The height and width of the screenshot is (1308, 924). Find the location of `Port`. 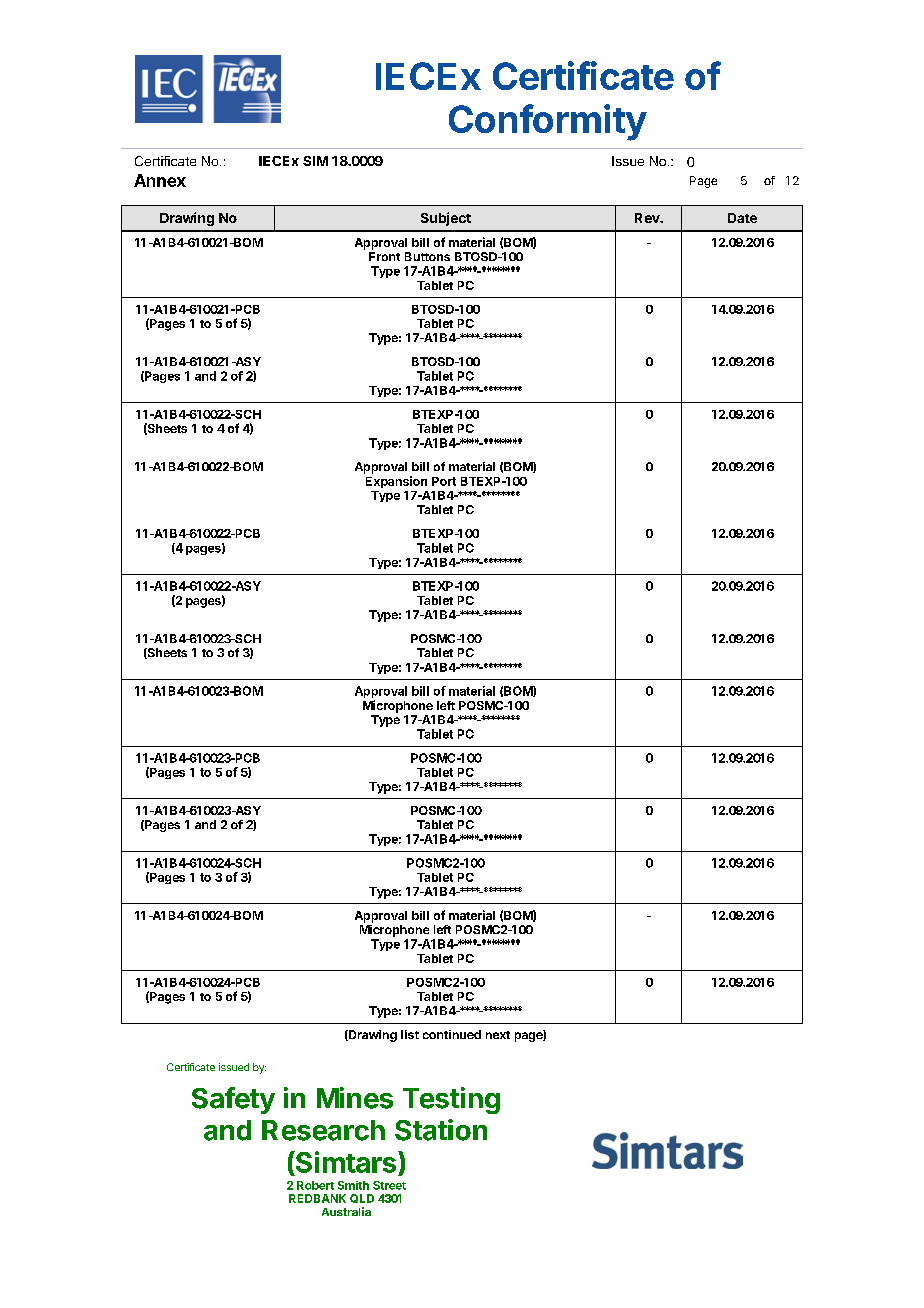

Port is located at coordinates (444, 481).
